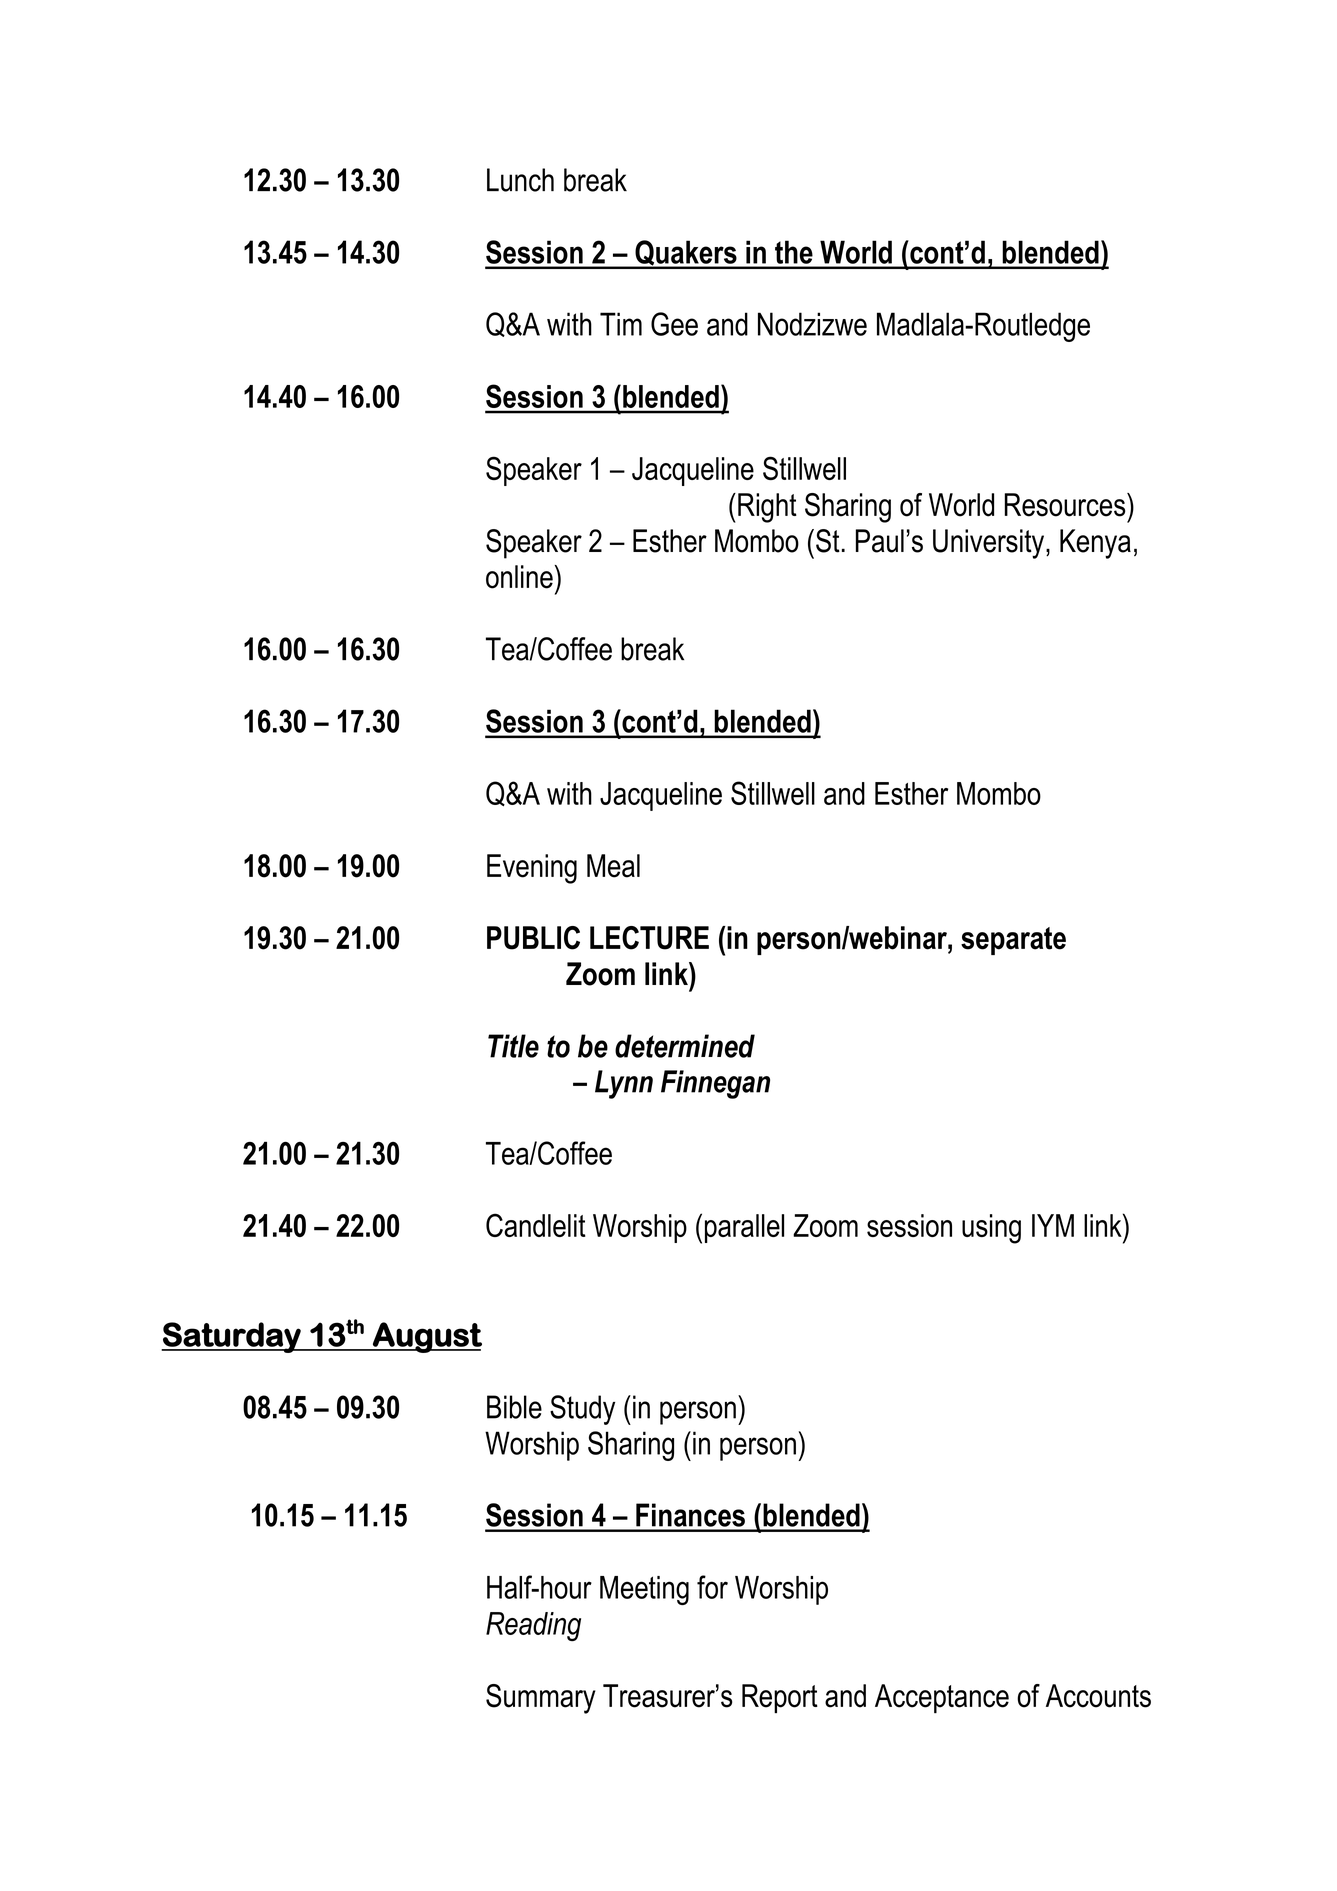  Describe the element at coordinates (744, 1228) in the screenshot. I see `parallel` at that location.
